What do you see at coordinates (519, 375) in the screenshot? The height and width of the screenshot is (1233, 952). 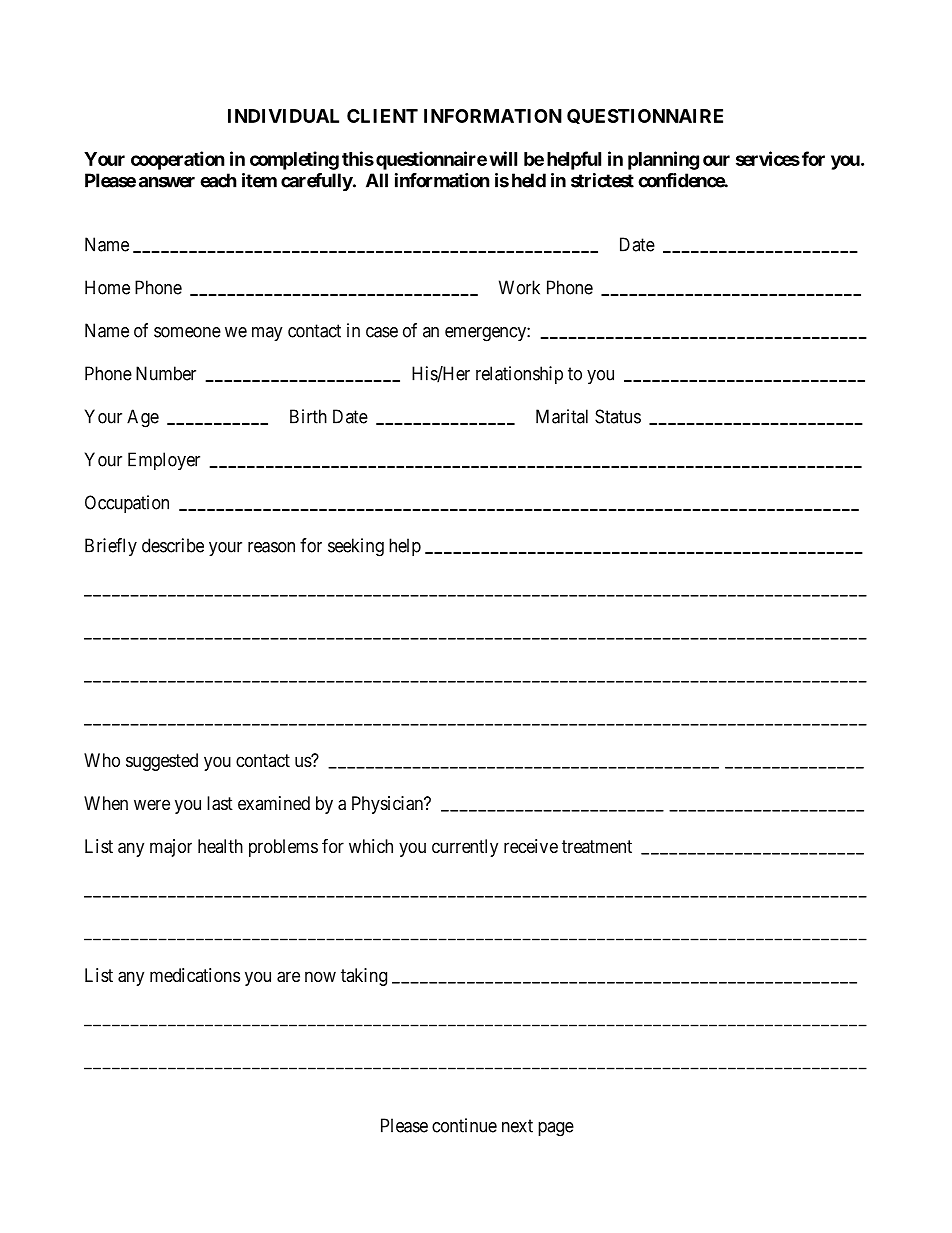 I see `relationship` at bounding box center [519, 375].
